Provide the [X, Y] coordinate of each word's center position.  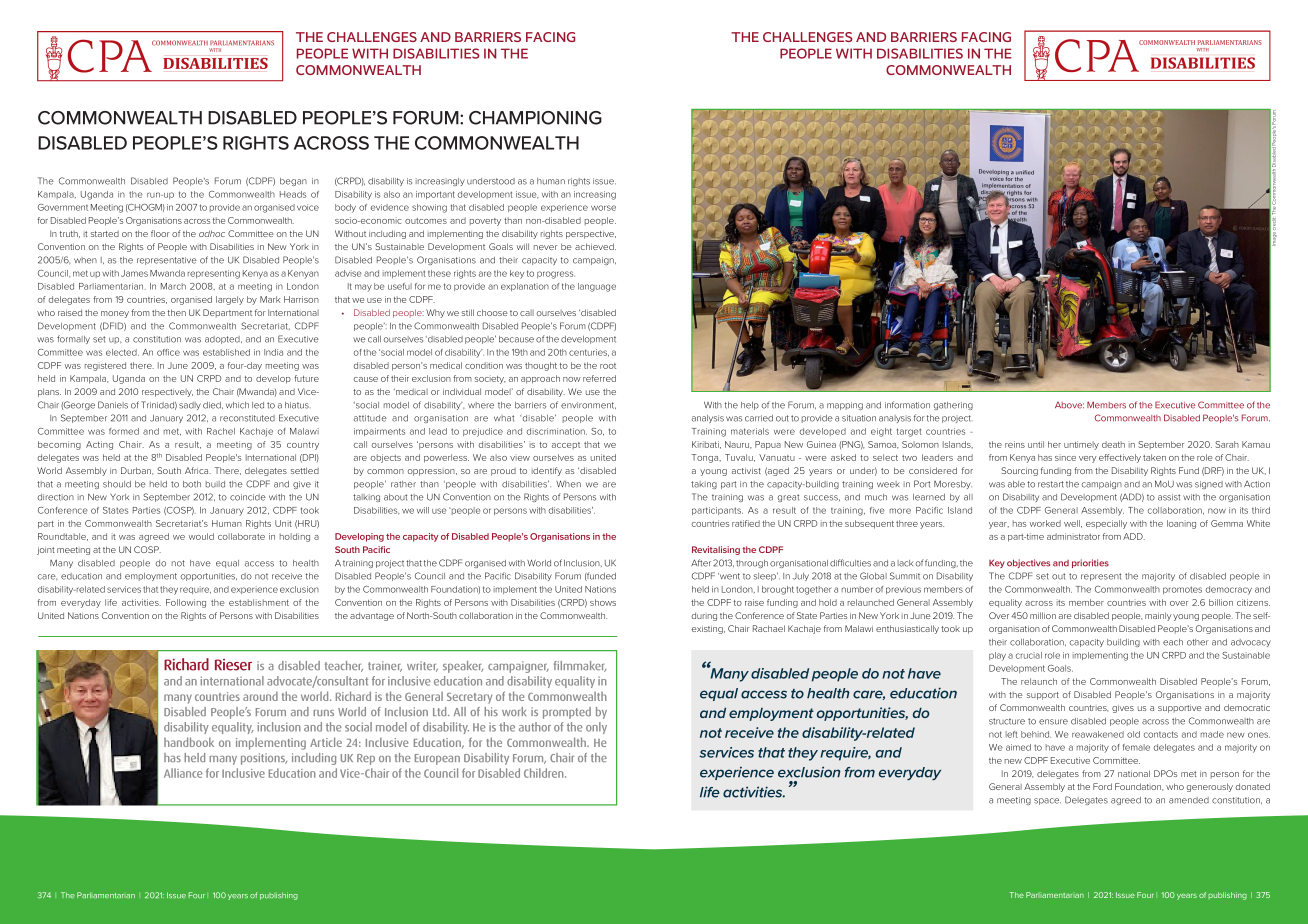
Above [1069, 405]
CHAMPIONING [535, 118]
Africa [198, 470]
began [293, 182]
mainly [1158, 616]
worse [603, 208]
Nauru [738, 445]
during [704, 616]
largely [230, 300]
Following [186, 603]
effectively [1120, 458]
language [597, 287]
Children [545, 773]
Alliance [183, 773]
